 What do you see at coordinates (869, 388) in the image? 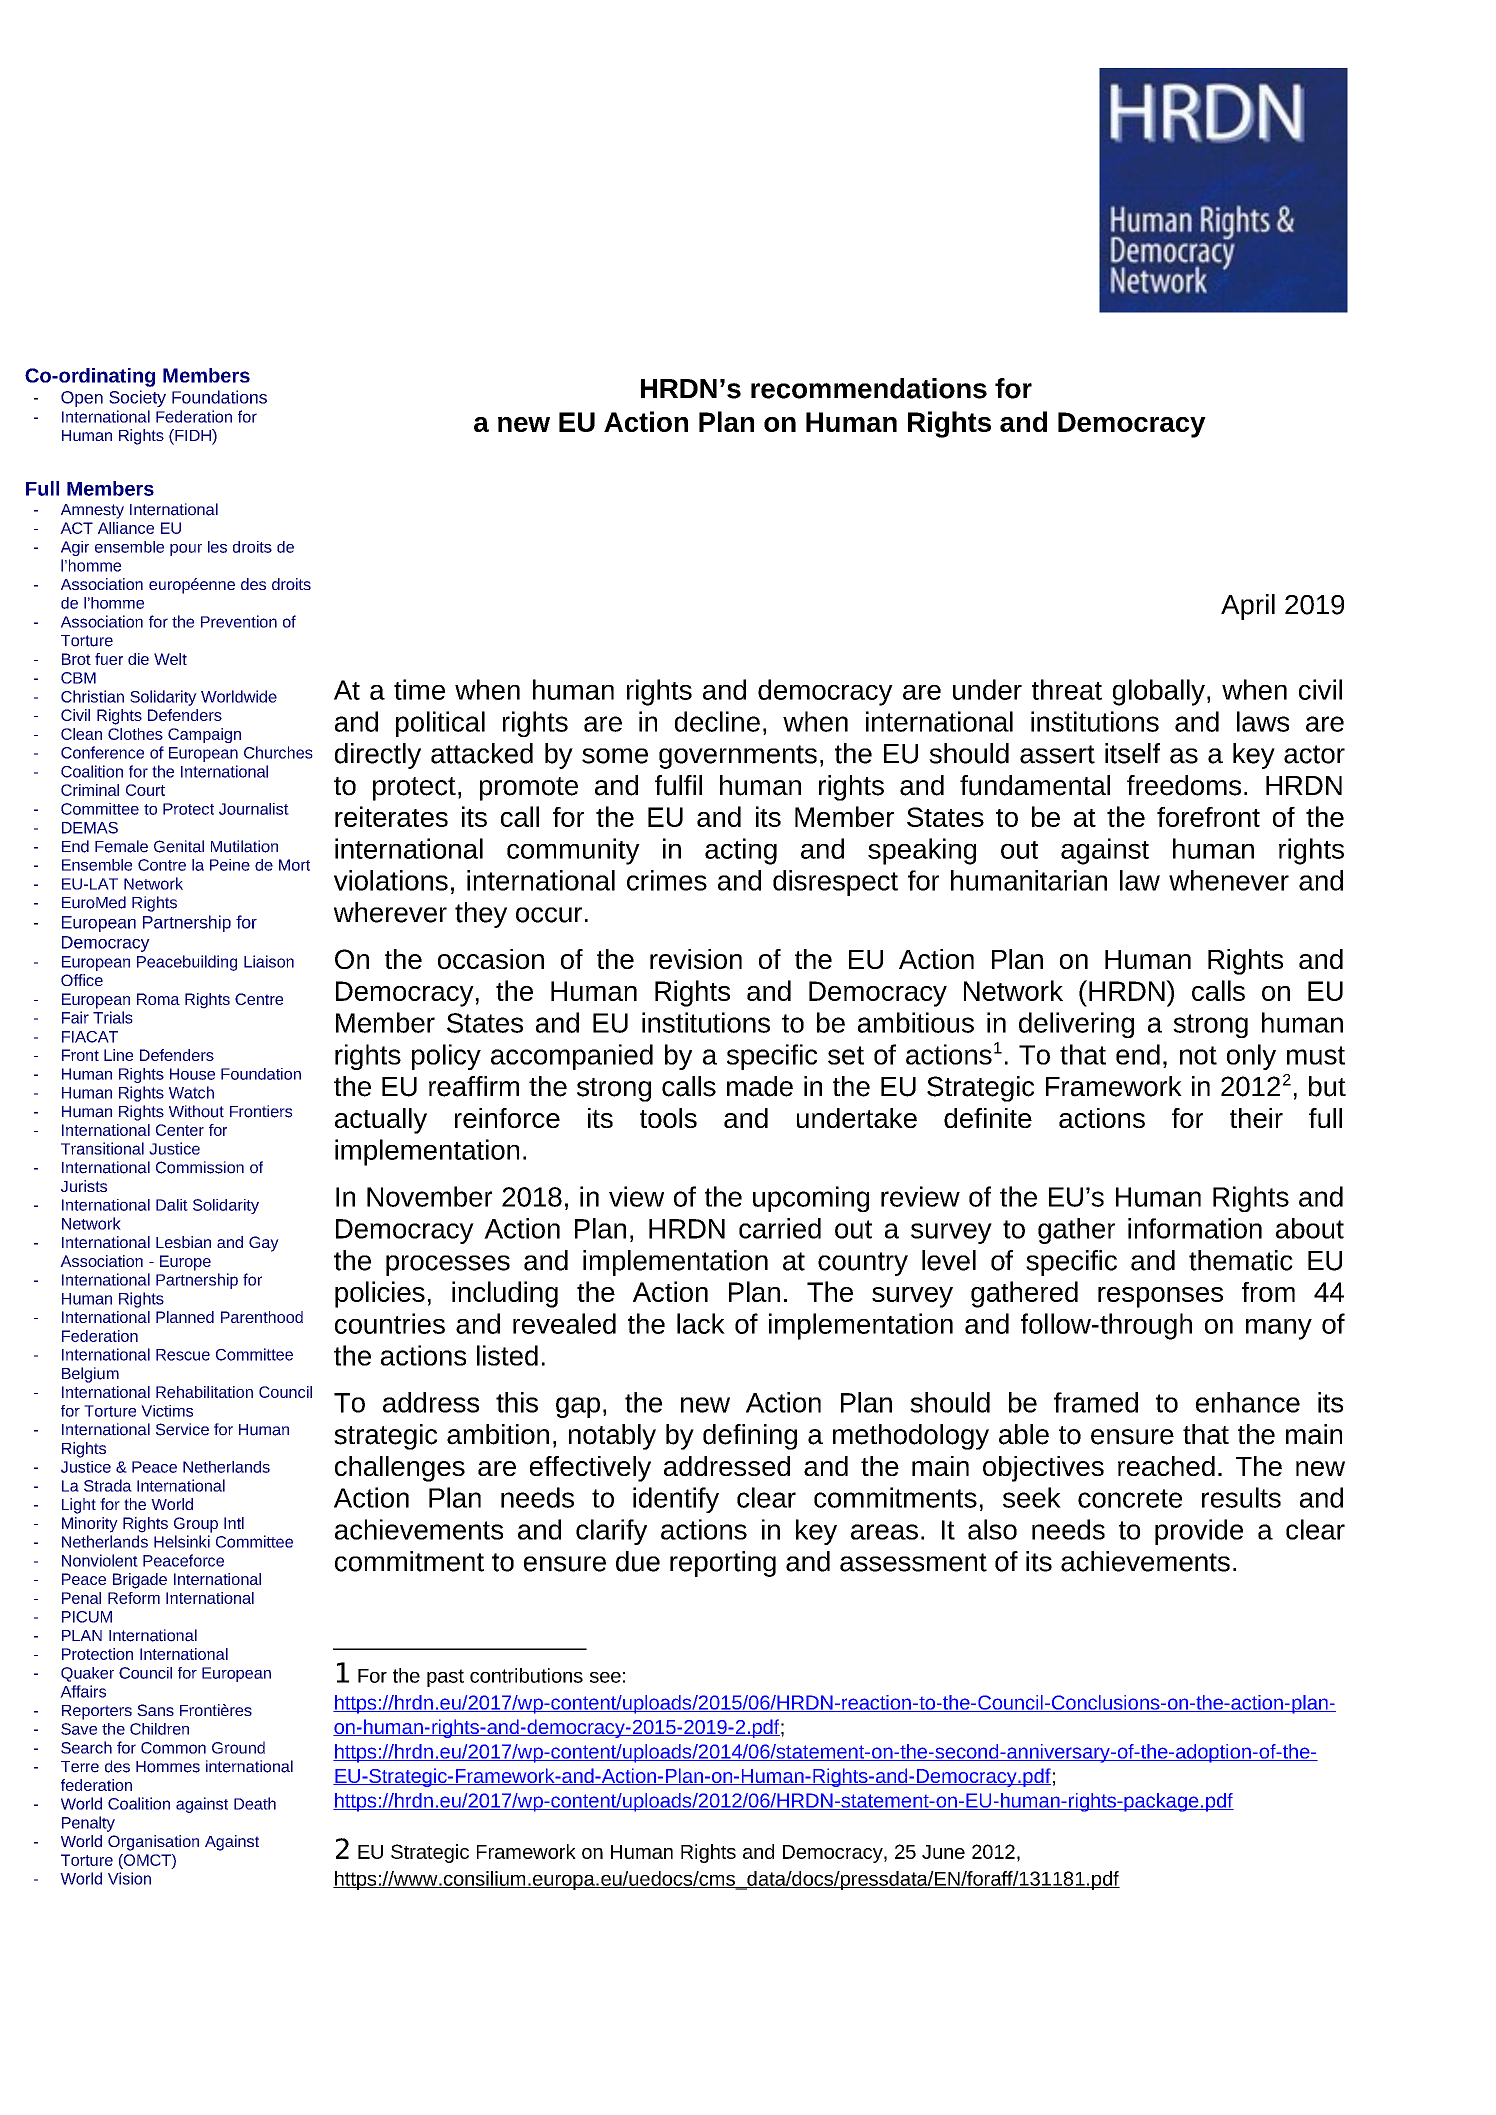
I see `recommendations` at bounding box center [869, 388].
